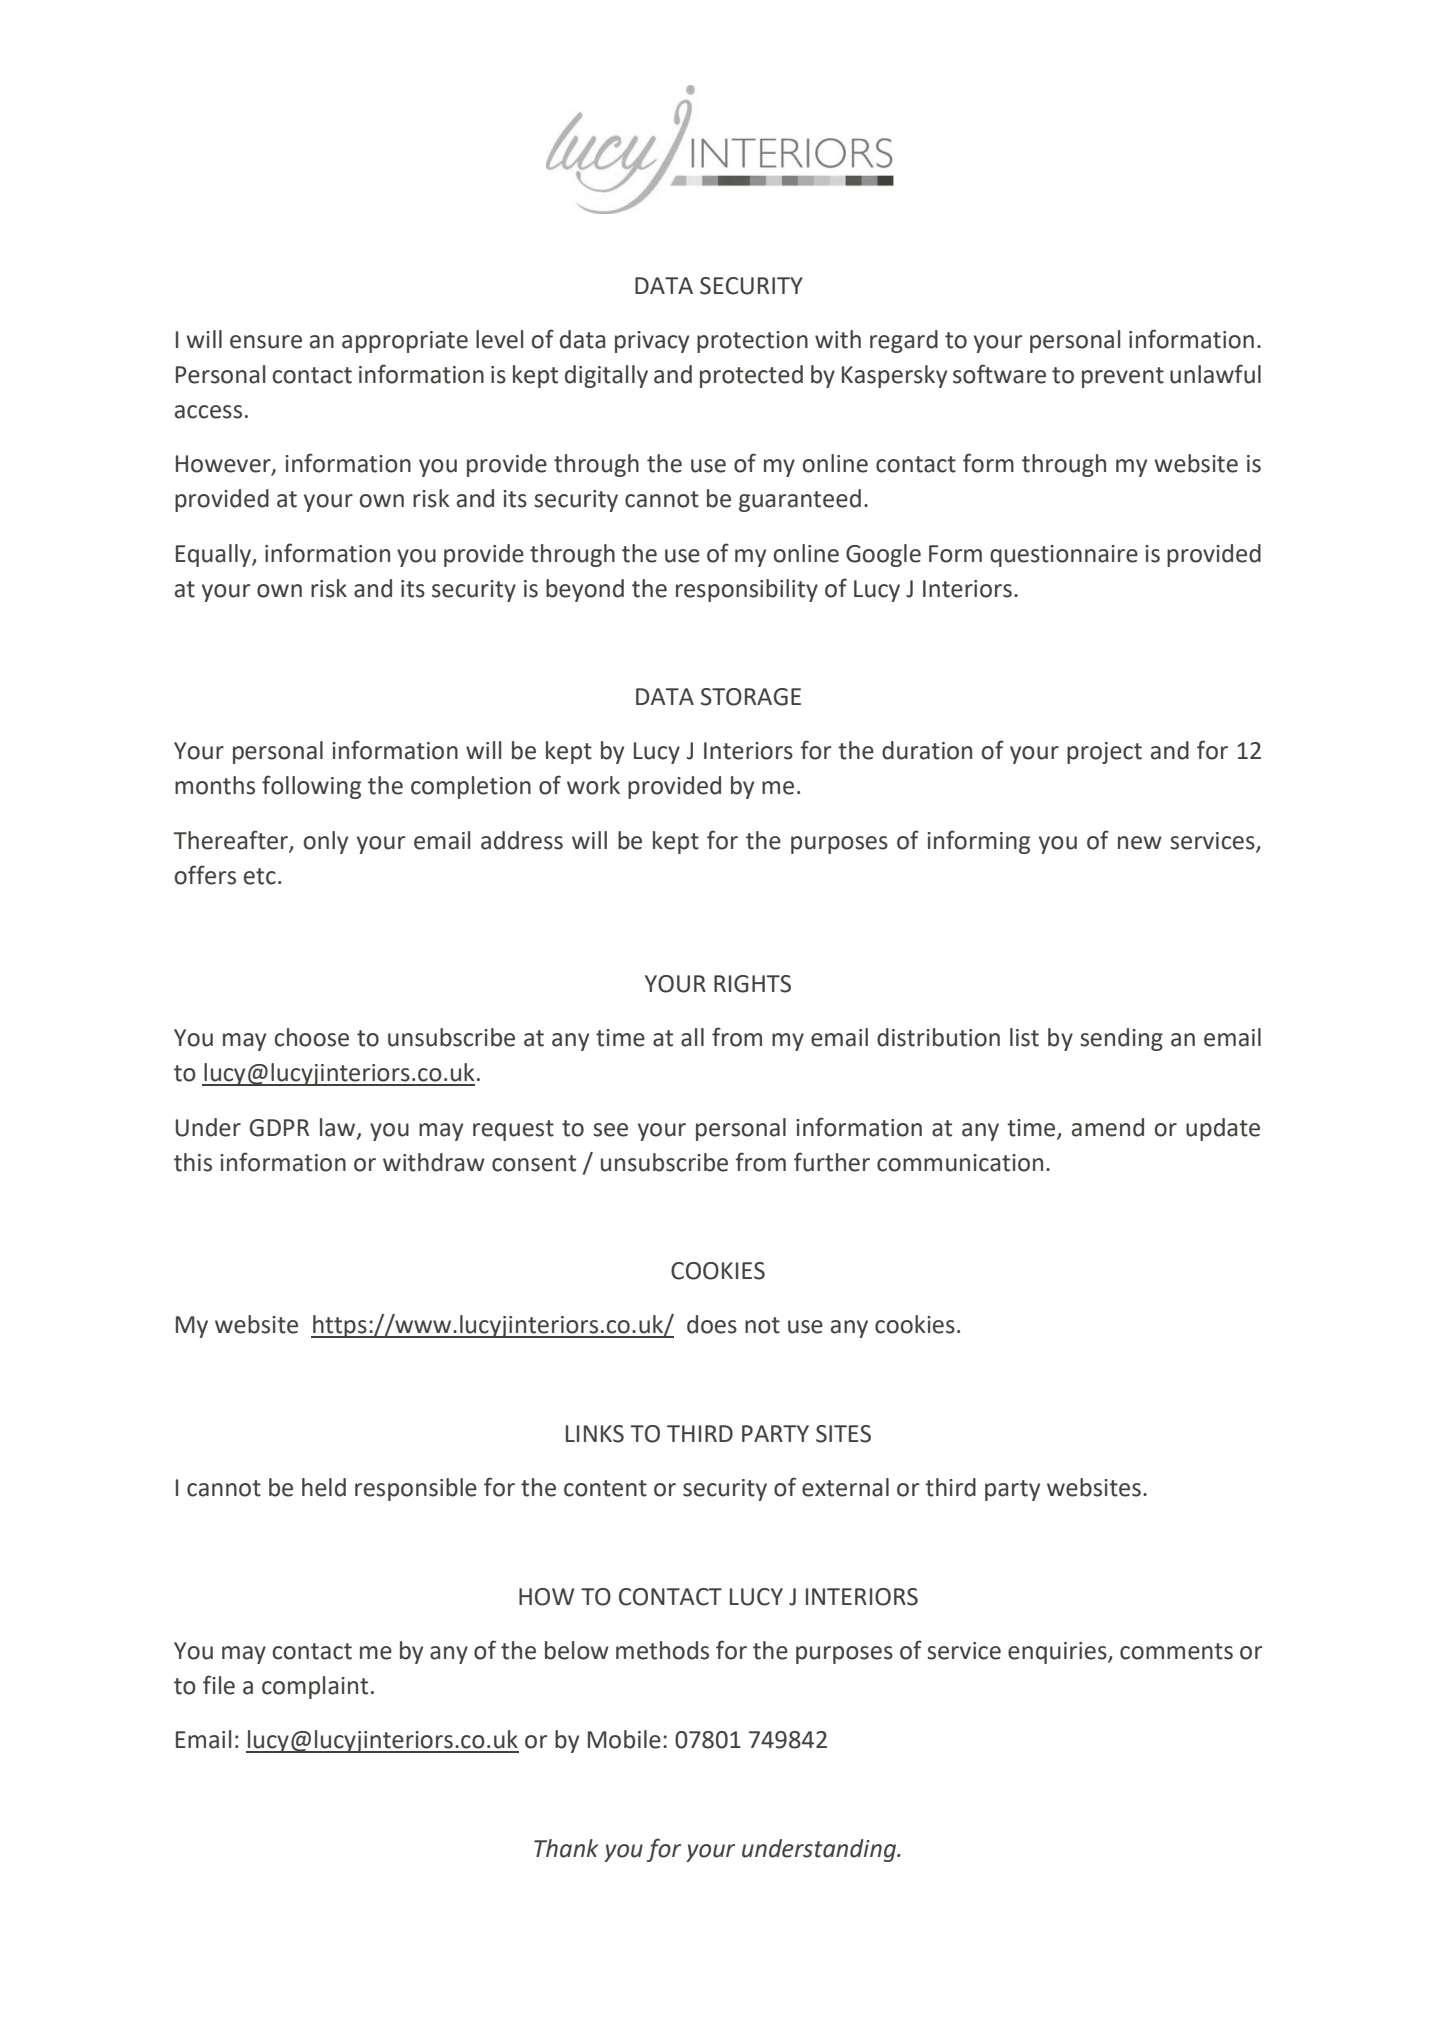 The image size is (1436, 2031). I want to click on ensure, so click(266, 342).
